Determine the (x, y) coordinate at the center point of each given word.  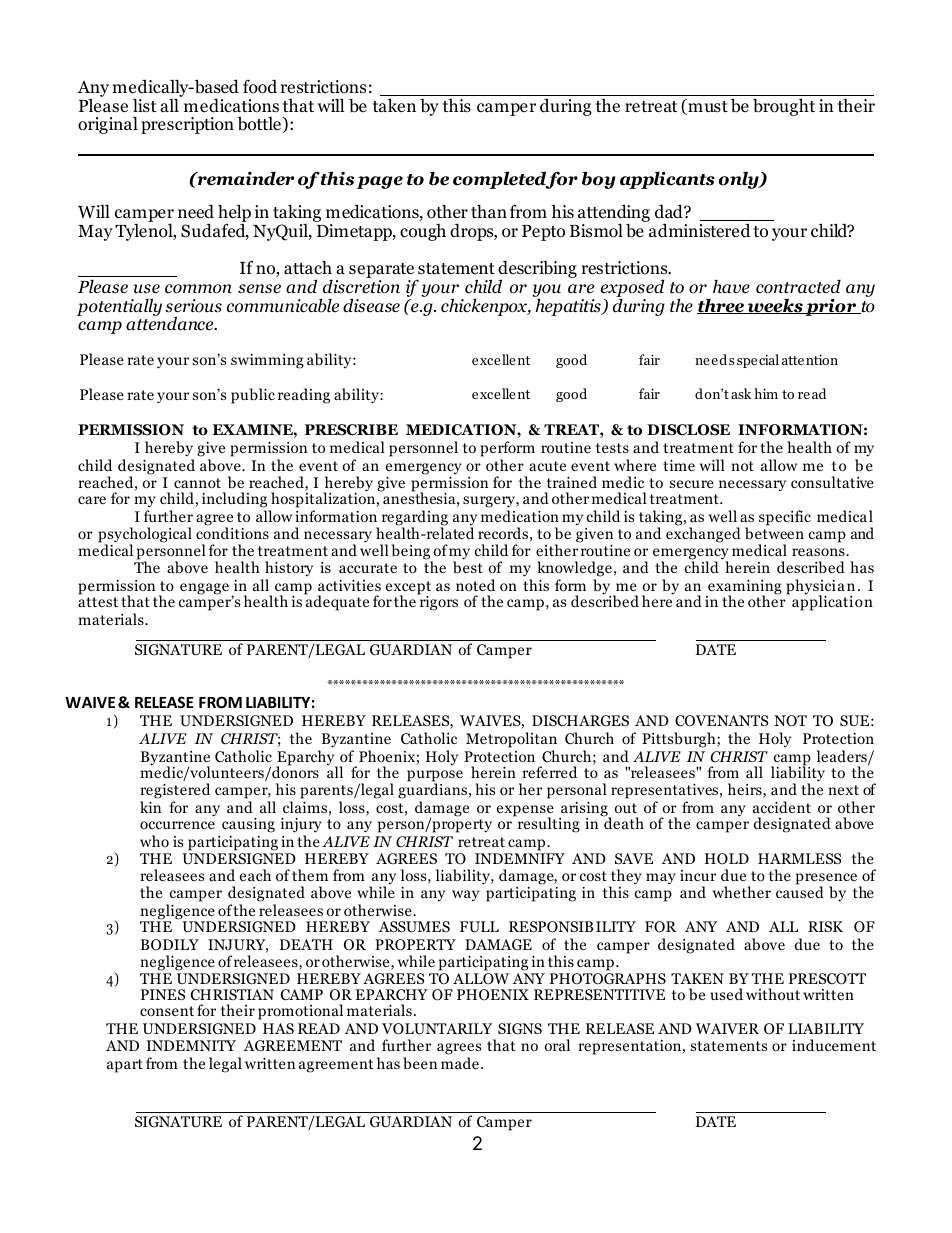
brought (784, 107)
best (468, 567)
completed (501, 180)
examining (744, 588)
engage (204, 589)
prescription (187, 125)
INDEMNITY (191, 1045)
